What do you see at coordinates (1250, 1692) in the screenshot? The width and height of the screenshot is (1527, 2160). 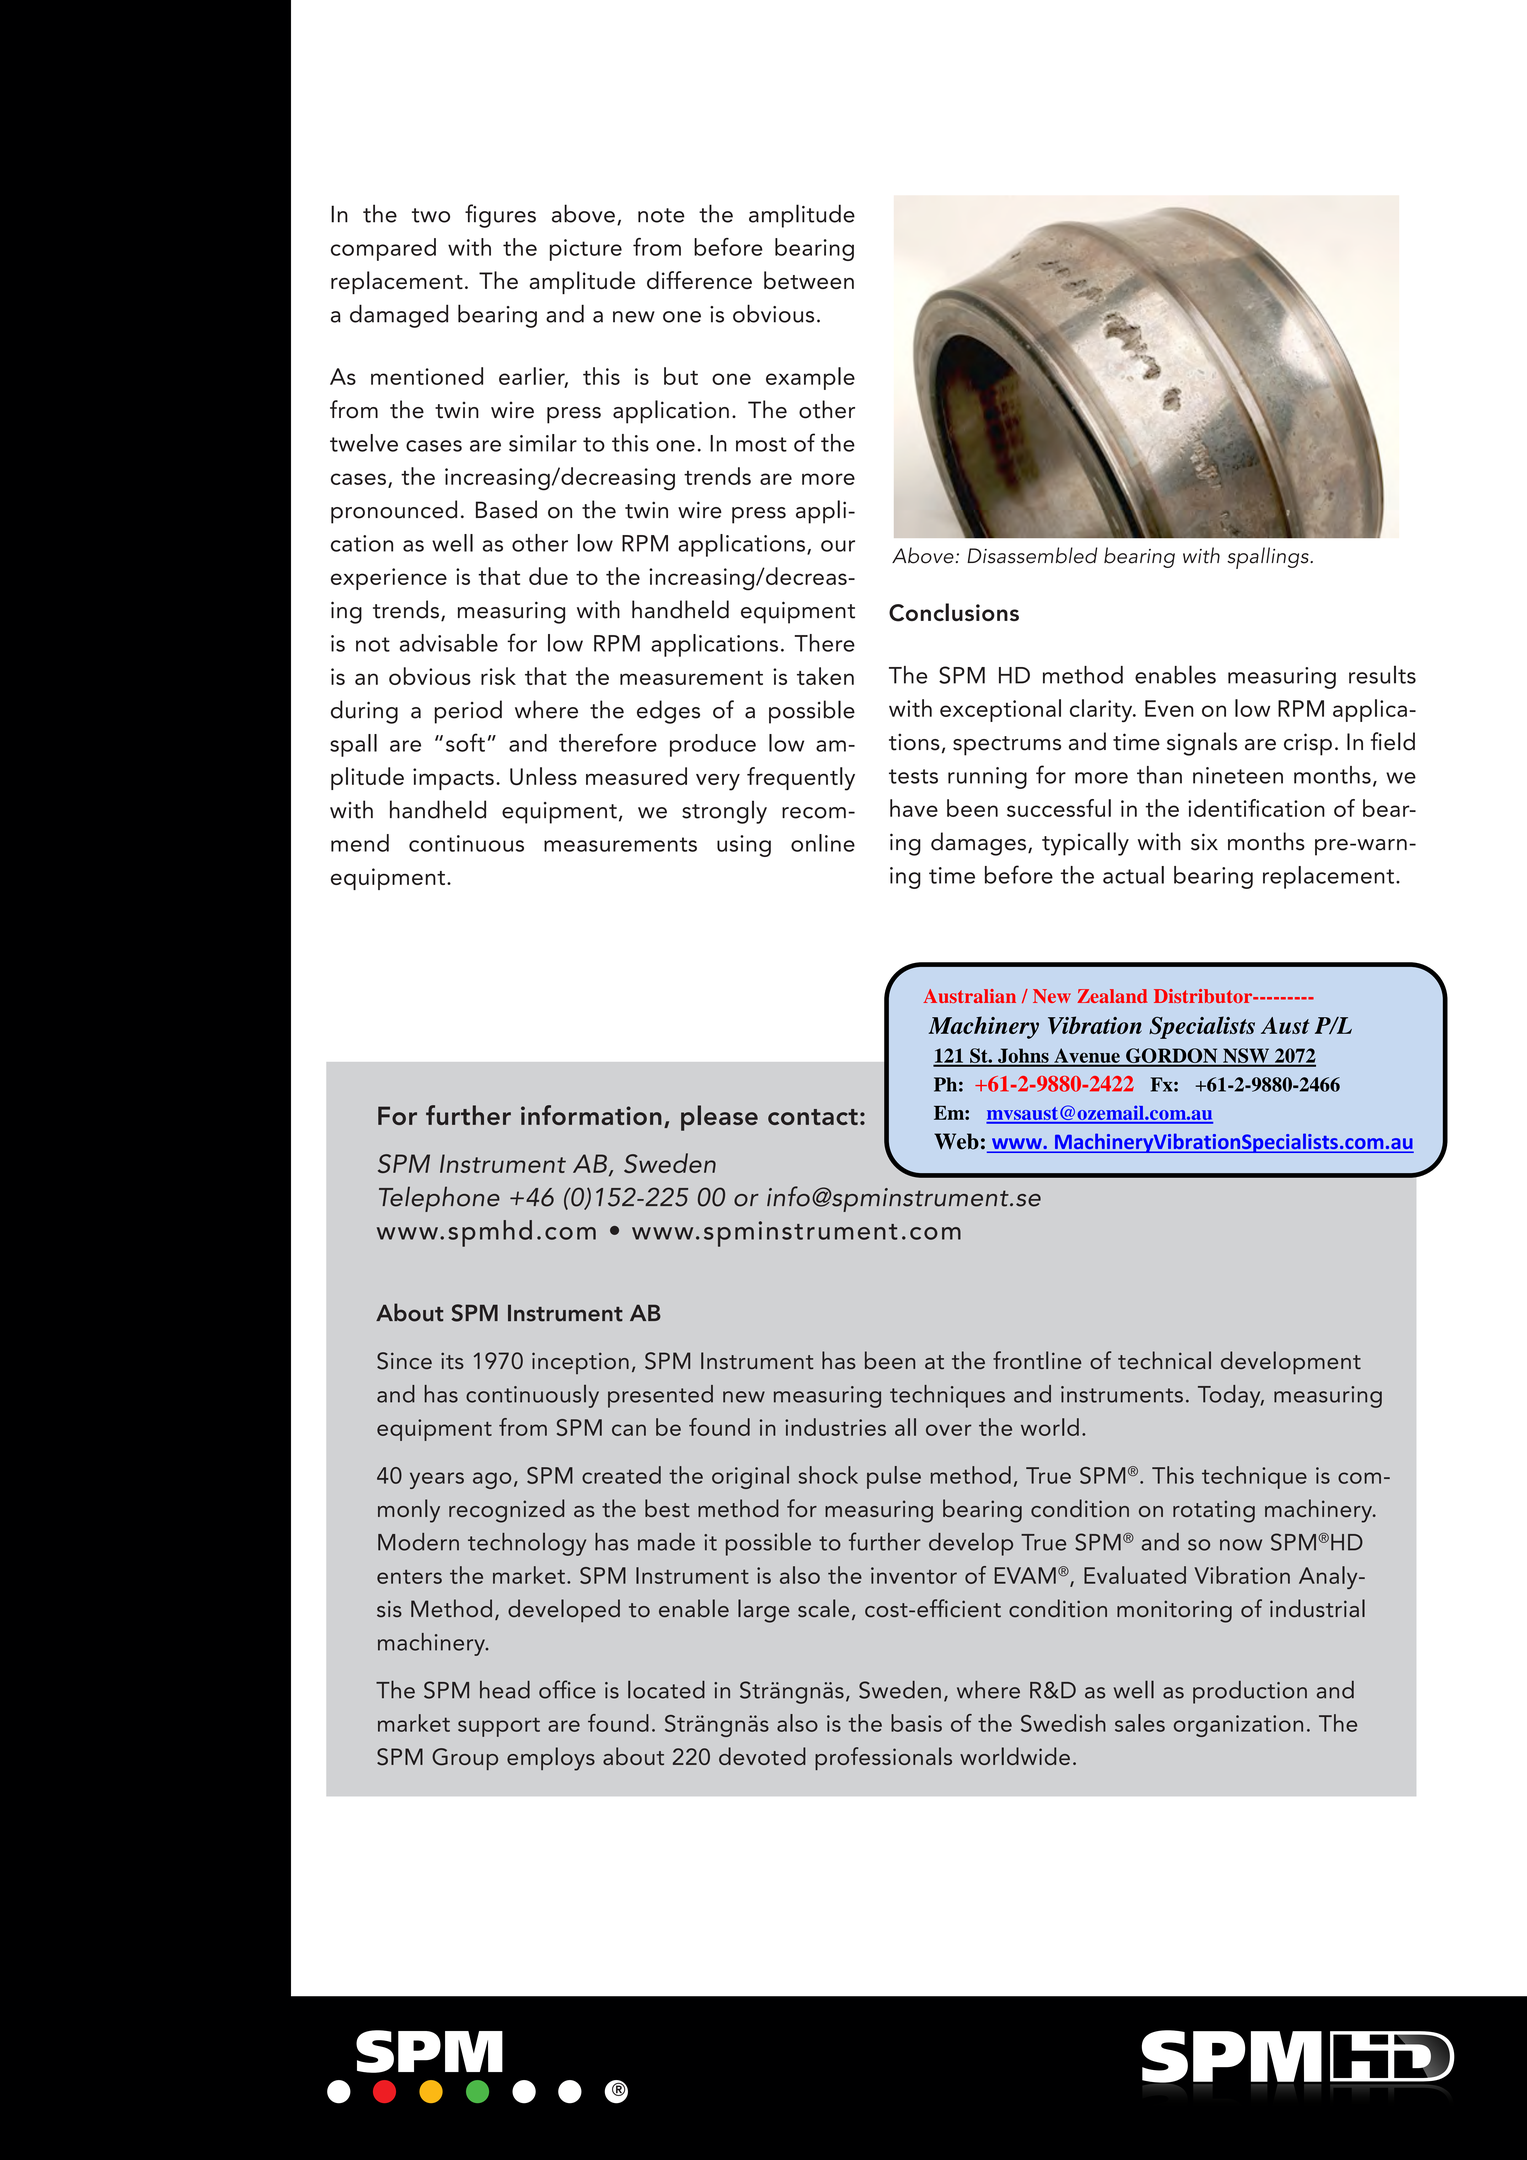 I see `production` at bounding box center [1250, 1692].
